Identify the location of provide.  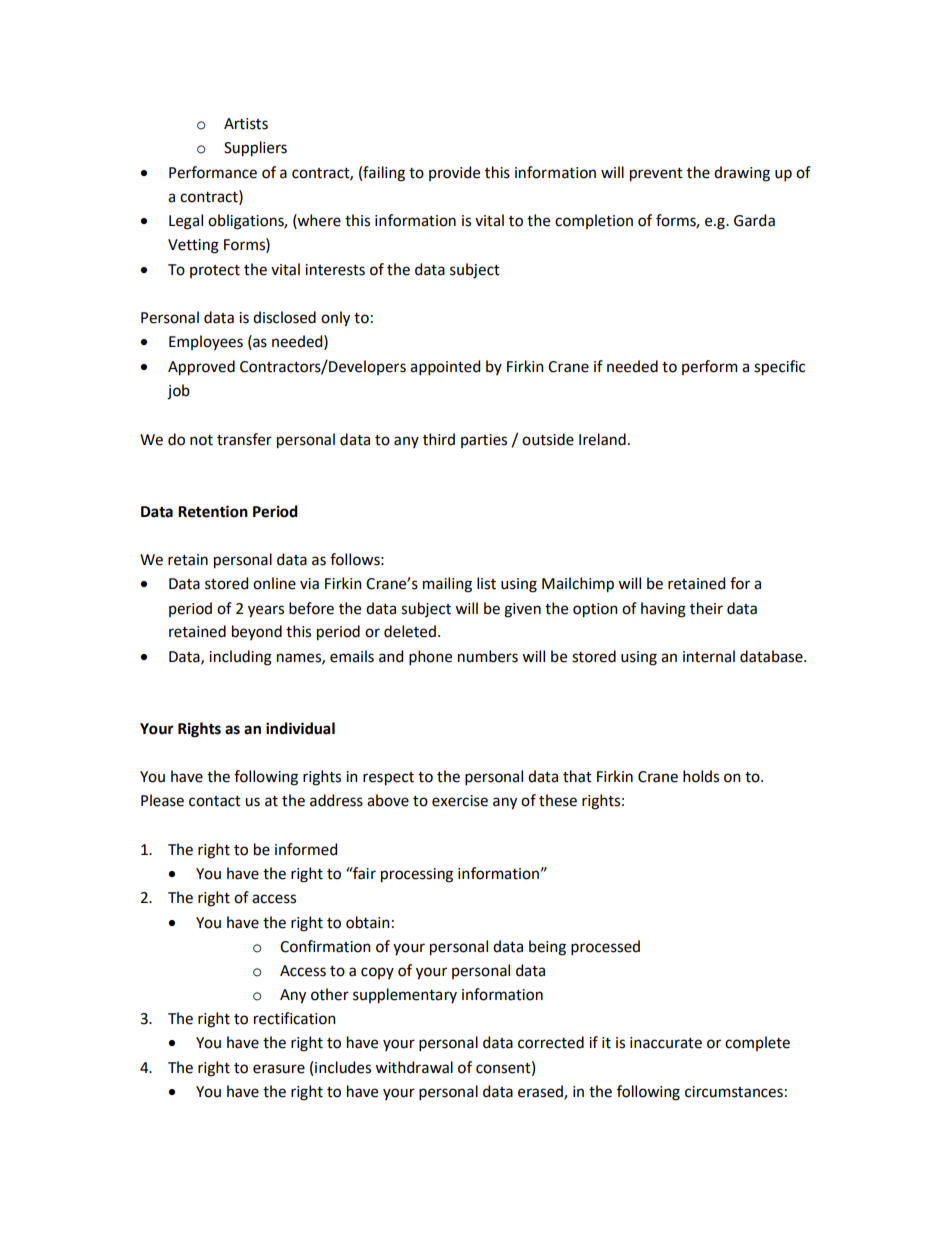
(454, 173).
